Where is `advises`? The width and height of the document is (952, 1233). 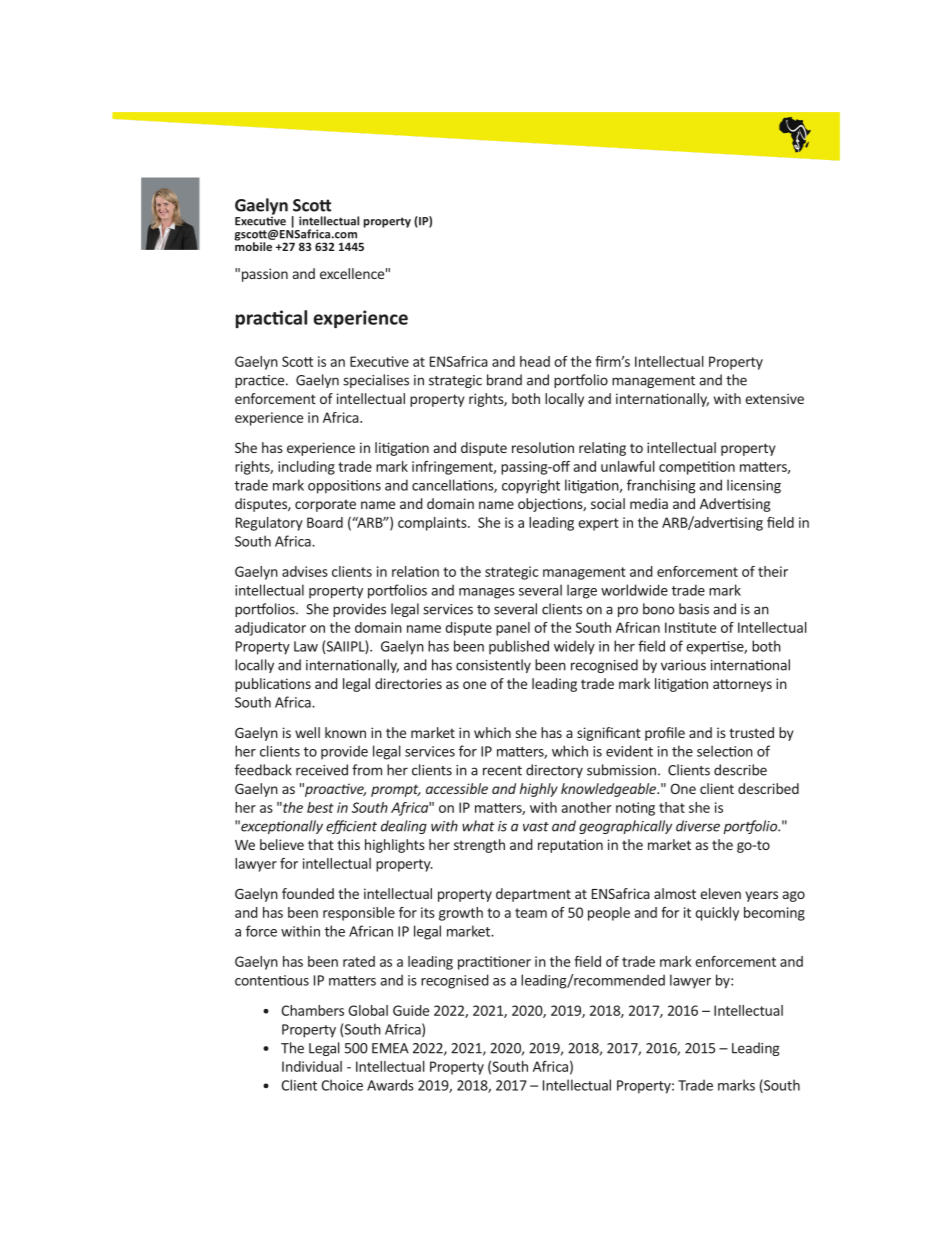
advises is located at coordinates (305, 571).
